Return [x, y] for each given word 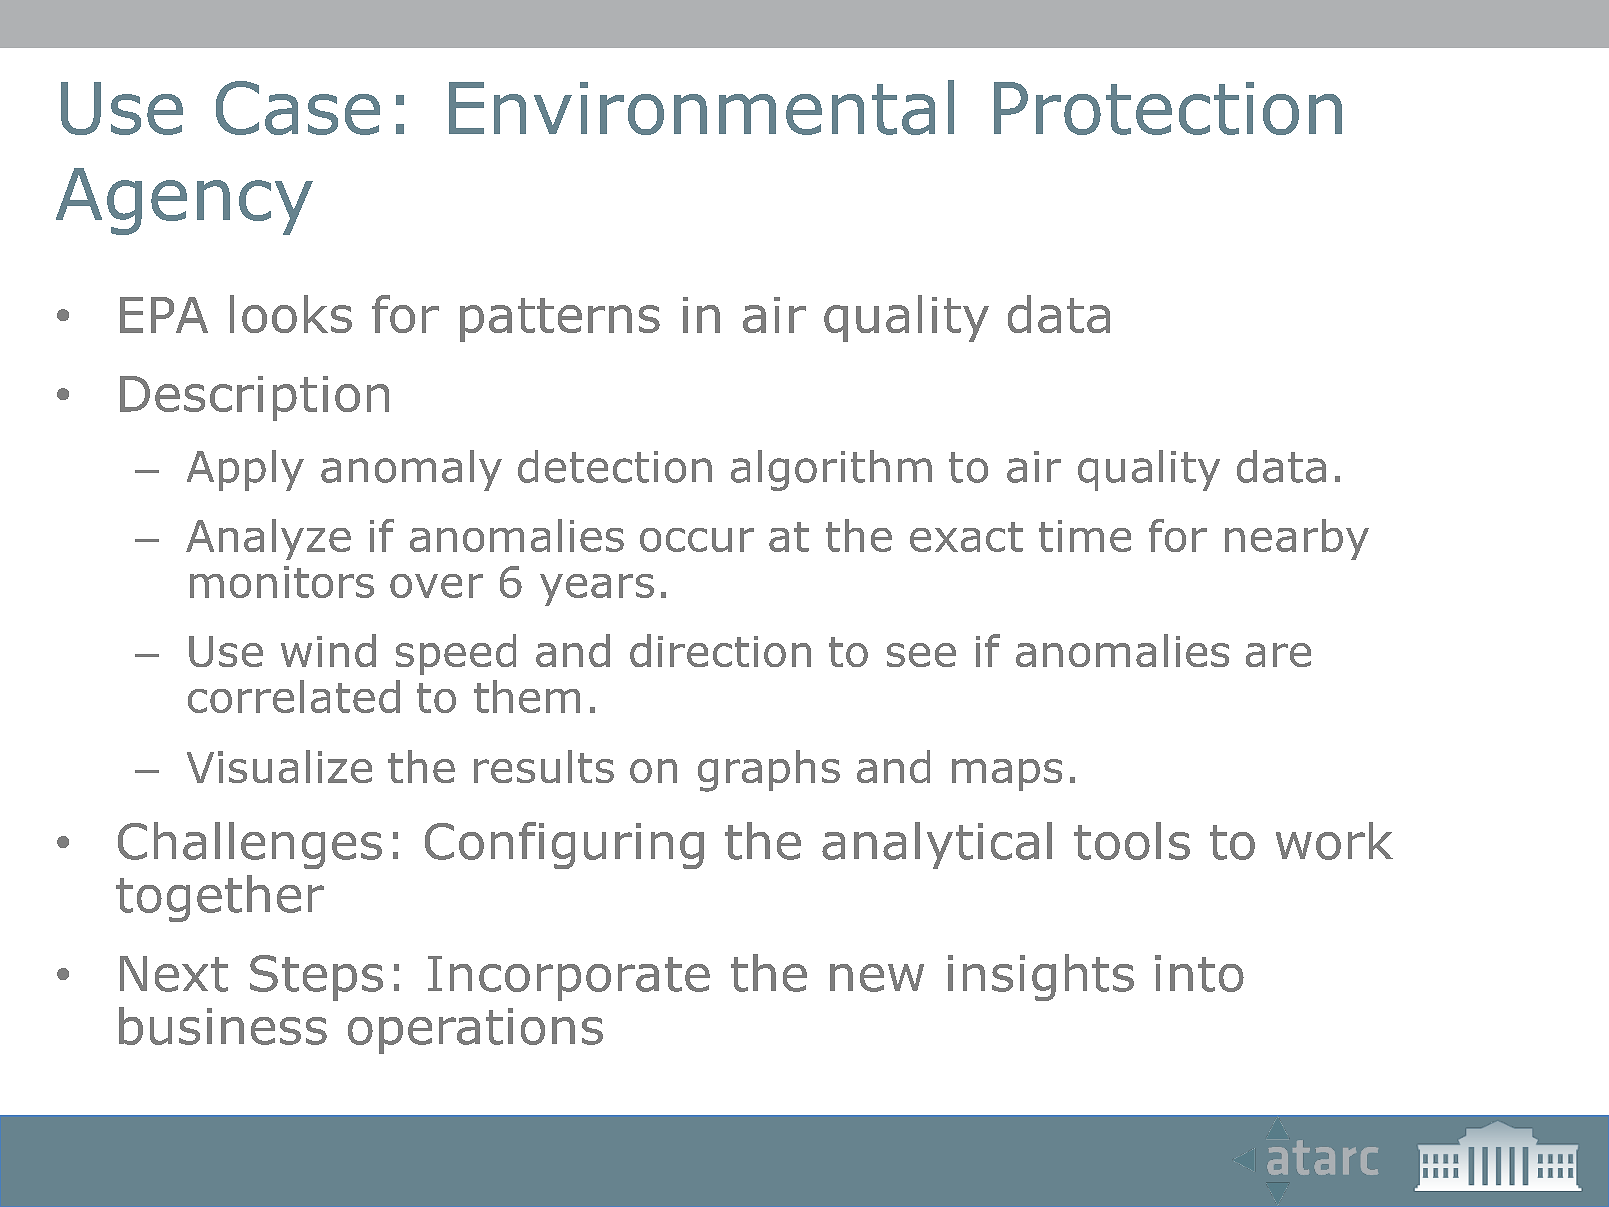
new [877, 978]
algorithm [831, 470]
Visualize [279, 766]
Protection [1168, 108]
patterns [560, 320]
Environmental [701, 107]
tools [1132, 841]
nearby [1297, 539]
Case [298, 108]
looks [291, 314]
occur [697, 540]
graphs [769, 771]
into [1199, 973]
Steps [316, 978]
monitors [282, 582]
